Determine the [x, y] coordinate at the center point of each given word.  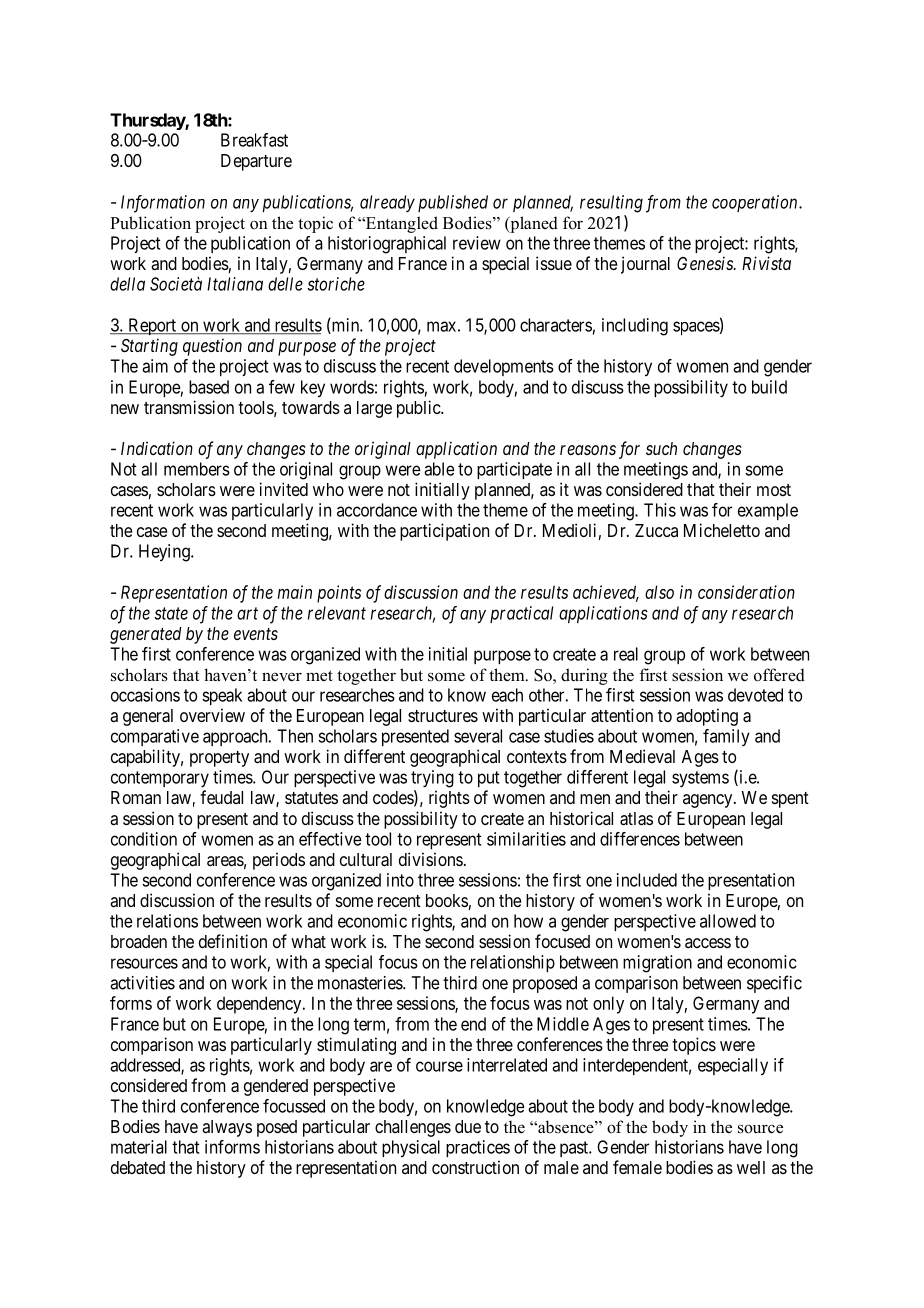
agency [709, 801]
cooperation [756, 203]
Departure [256, 162]
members [197, 469]
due [468, 1126]
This [660, 510]
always [227, 1128]
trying [432, 779]
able [439, 469]
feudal [221, 797]
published [453, 203]
